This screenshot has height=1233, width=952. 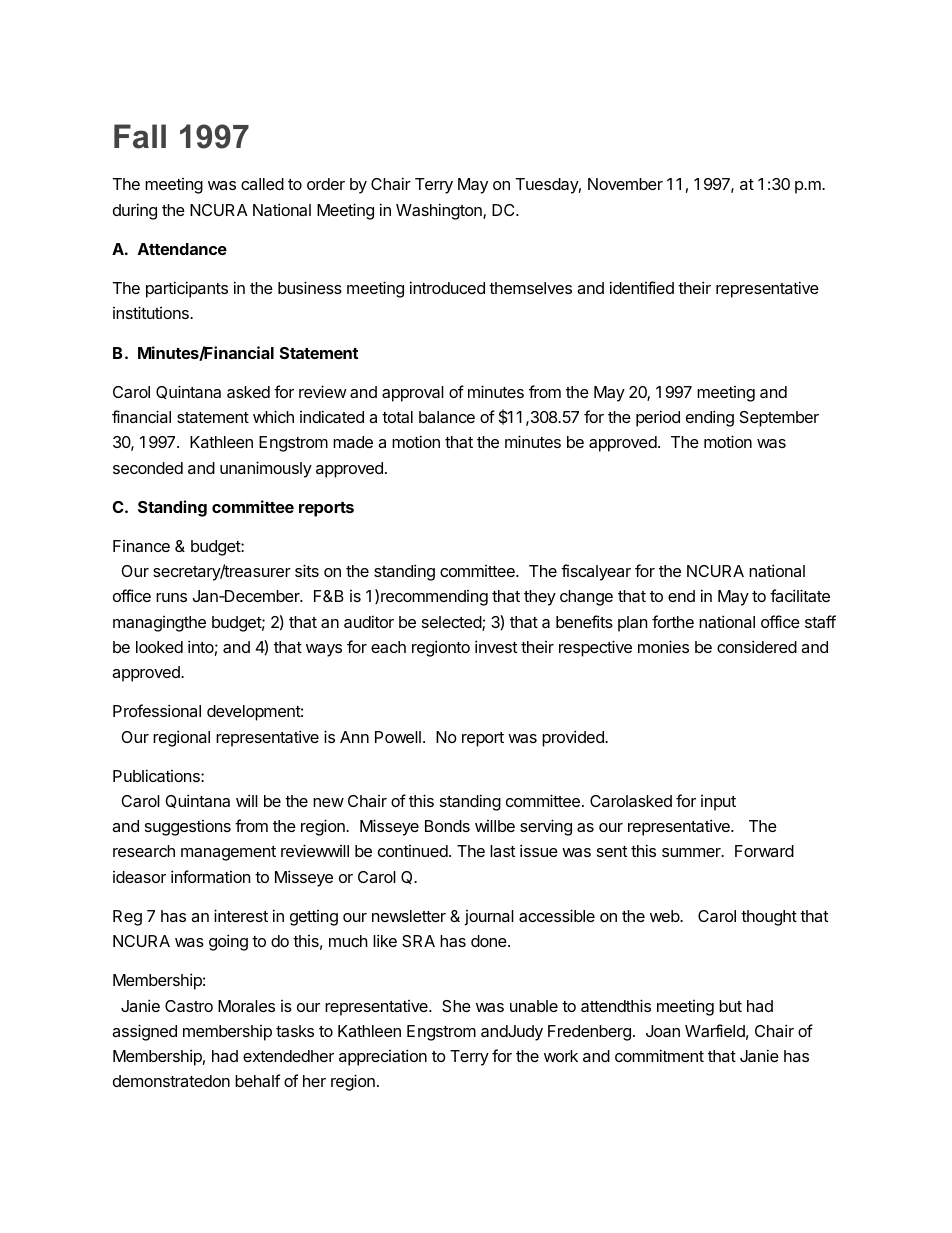 What do you see at coordinates (452, 623) in the screenshot?
I see `selected` at bounding box center [452, 623].
